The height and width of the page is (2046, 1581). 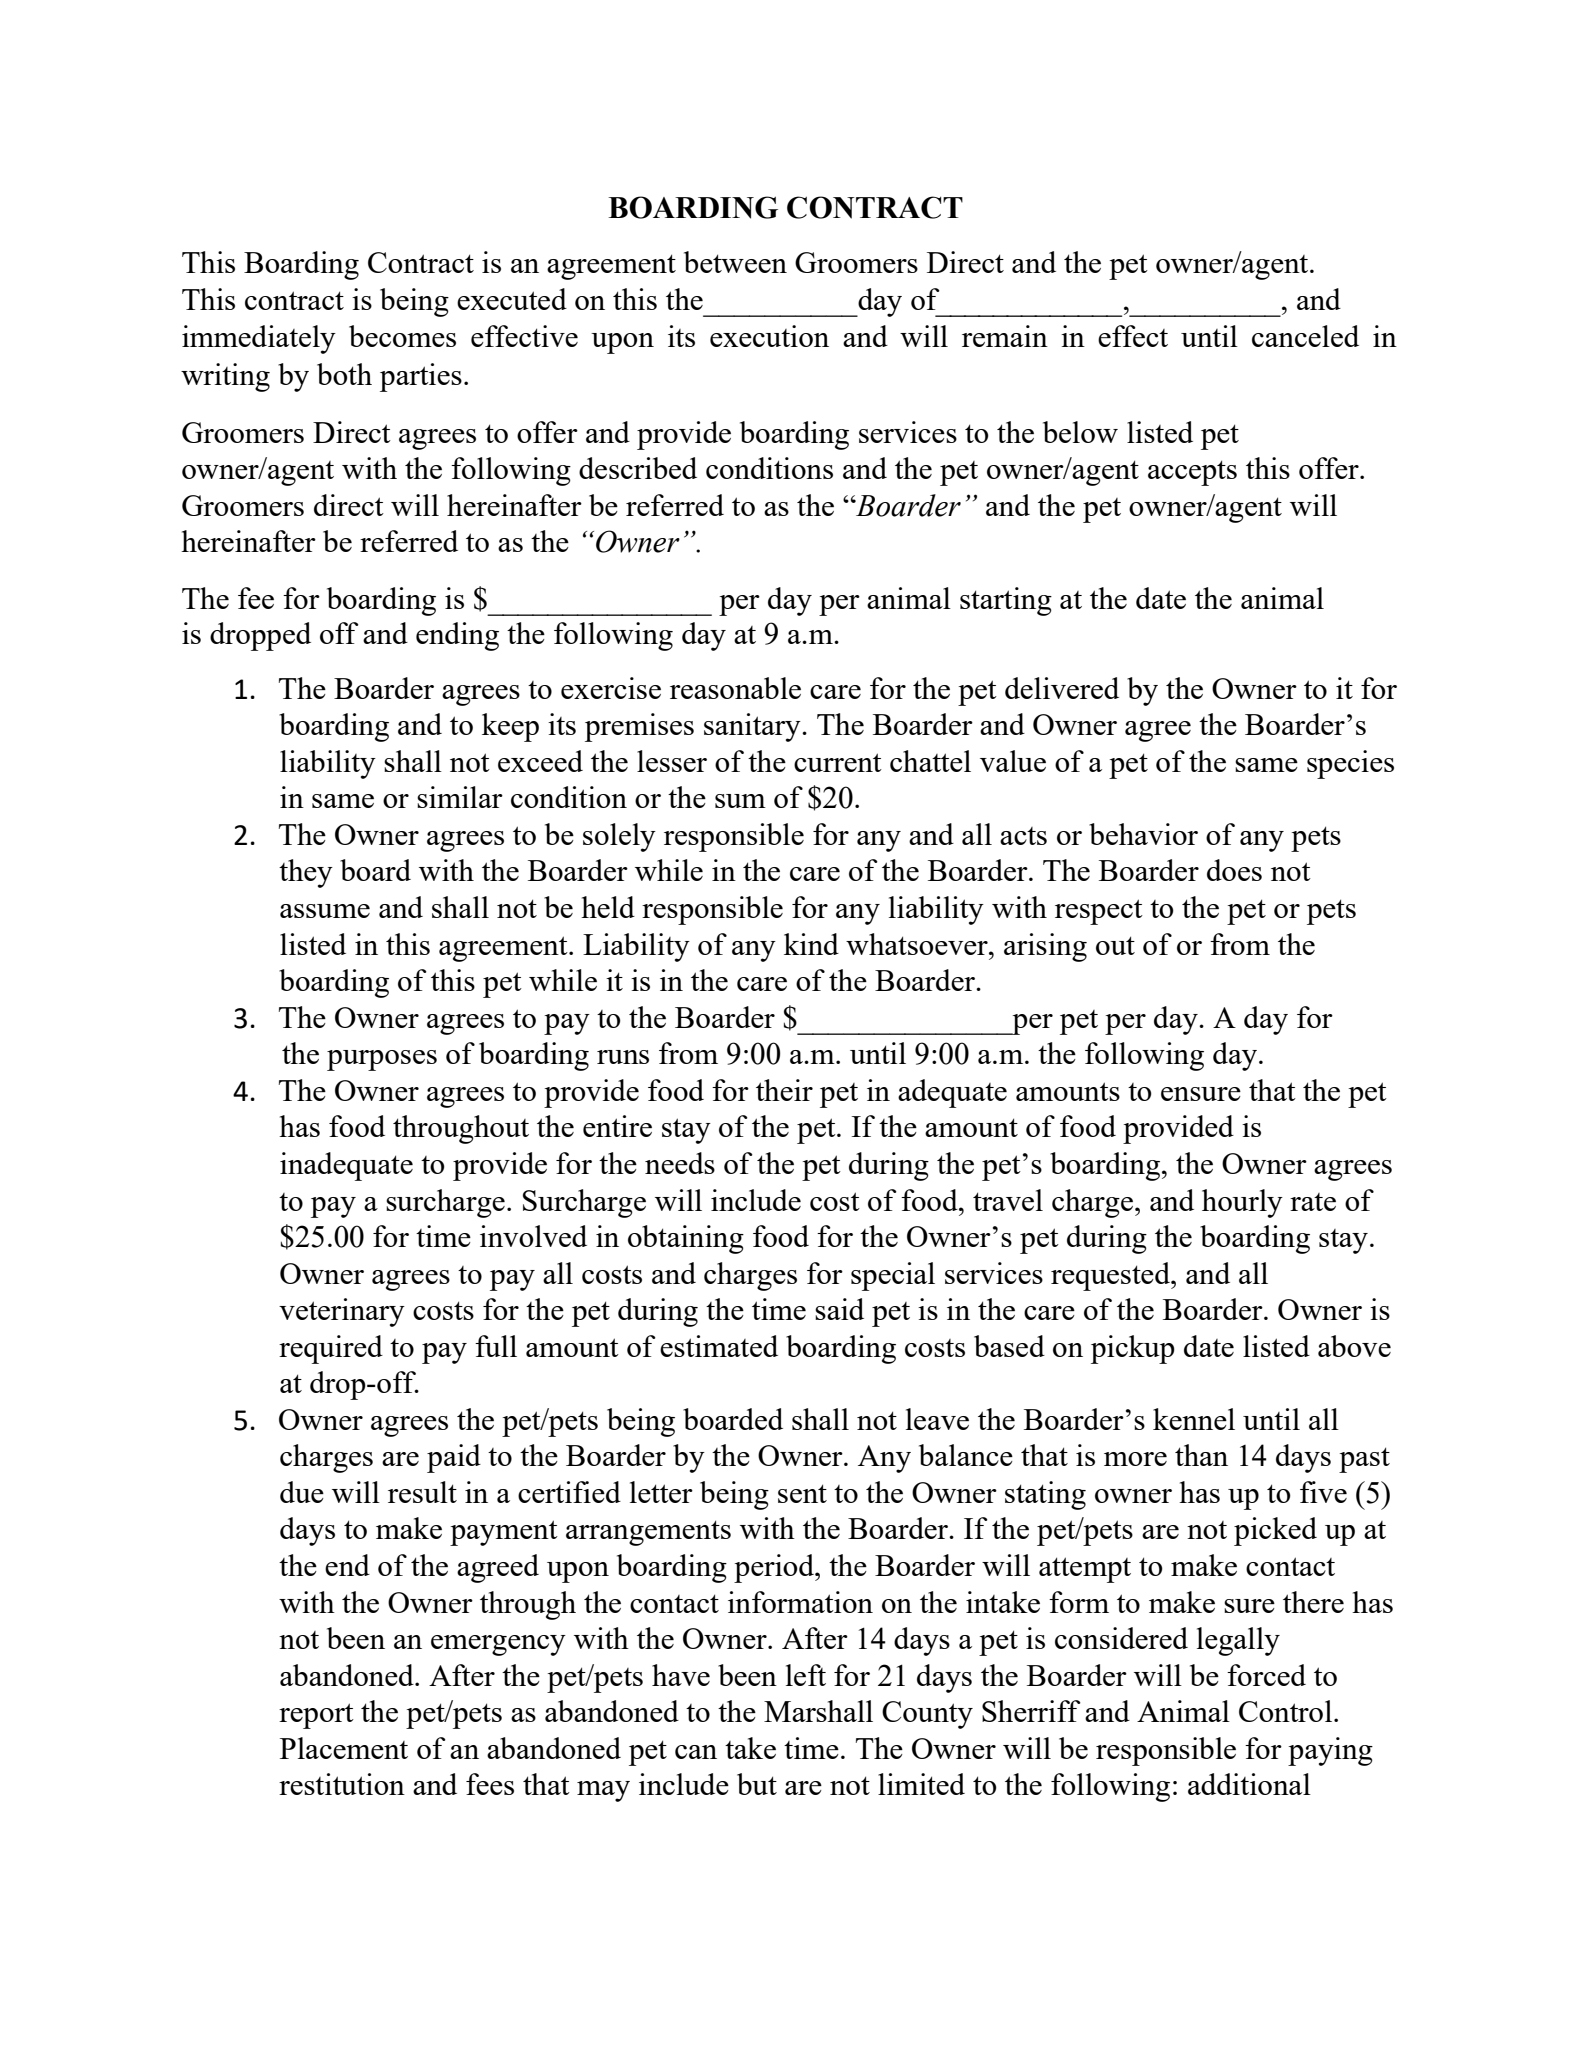 I want to click on respect, so click(x=1099, y=912).
